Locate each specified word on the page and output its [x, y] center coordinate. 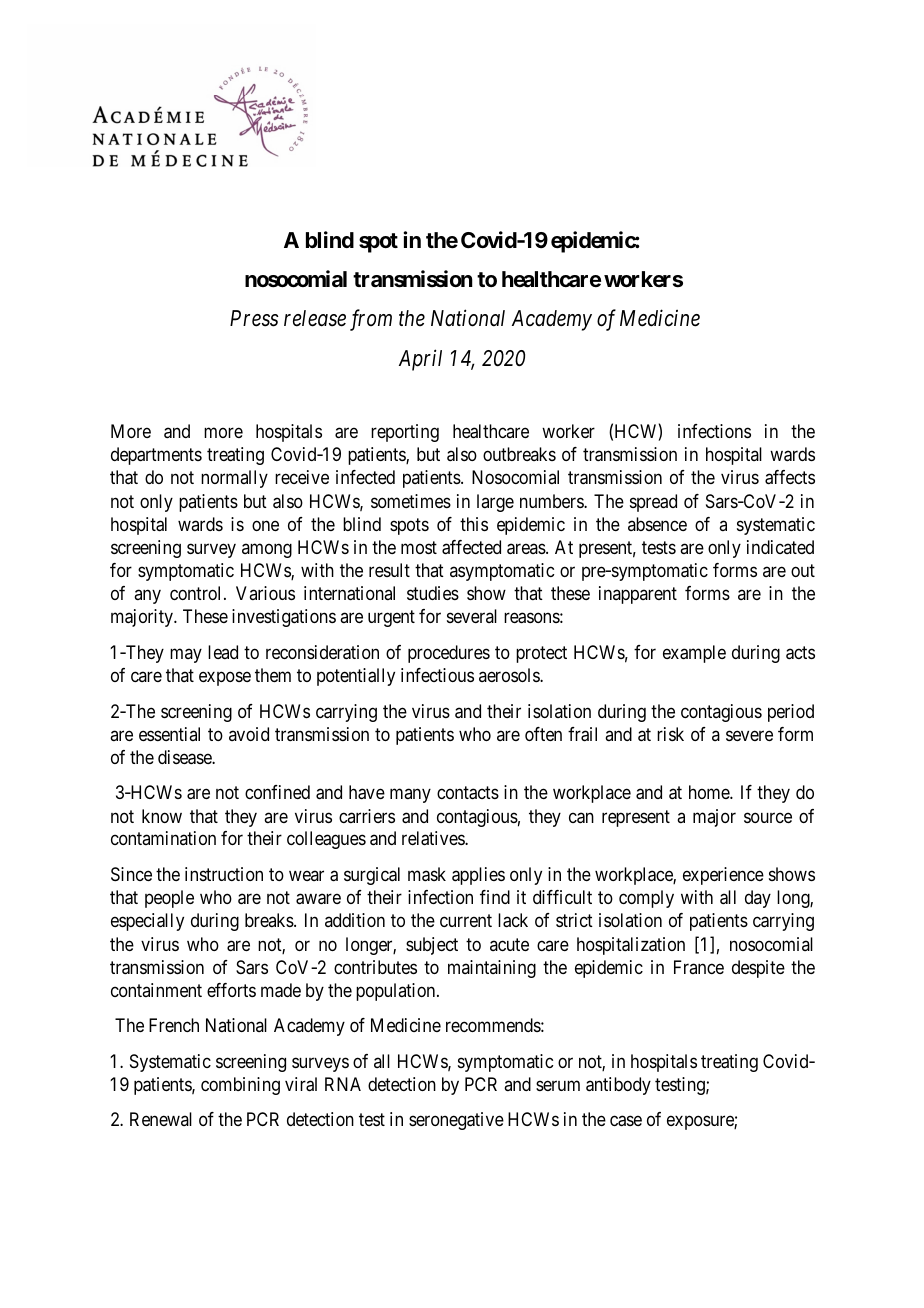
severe [749, 735]
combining [240, 1086]
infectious [437, 675]
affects [790, 477]
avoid [249, 734]
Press [254, 318]
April [420, 360]
